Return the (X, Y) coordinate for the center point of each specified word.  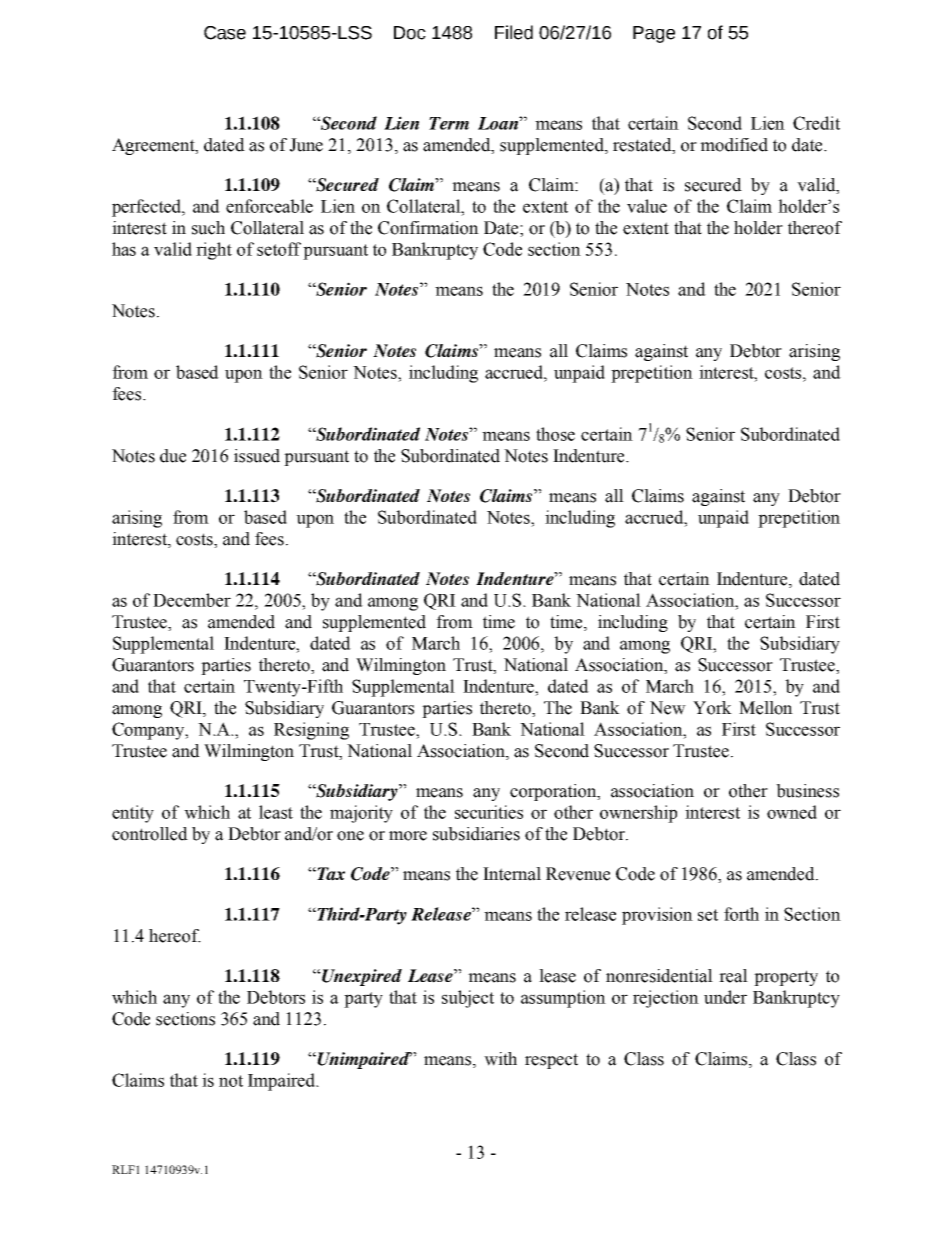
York (712, 708)
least (276, 812)
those (555, 434)
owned (792, 812)
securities (489, 812)
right (214, 251)
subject (468, 999)
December (192, 600)
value (647, 206)
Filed (514, 32)
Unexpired (361, 977)
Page (654, 34)
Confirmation (428, 228)
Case (225, 33)
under (725, 997)
